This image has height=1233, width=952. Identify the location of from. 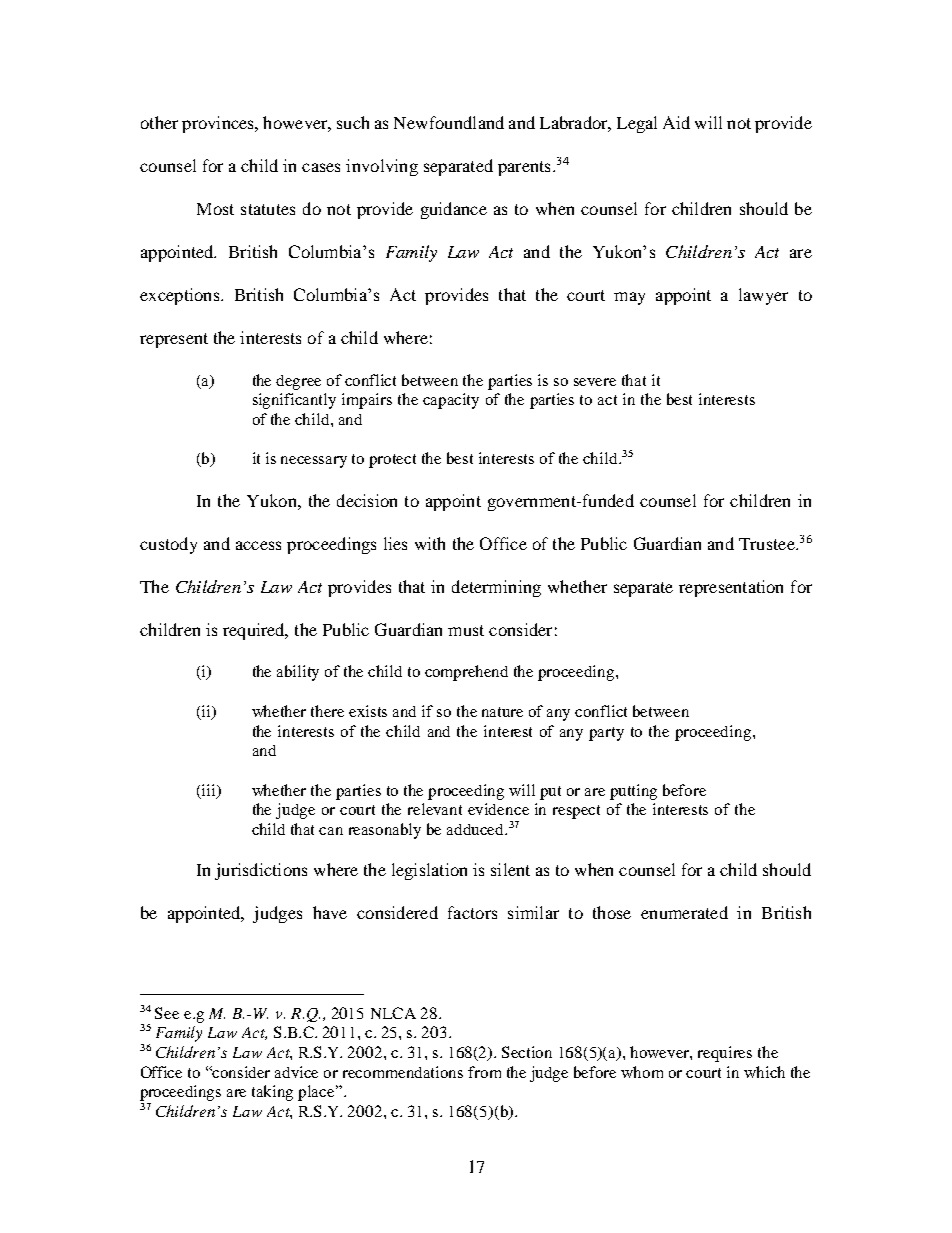
(484, 1072).
